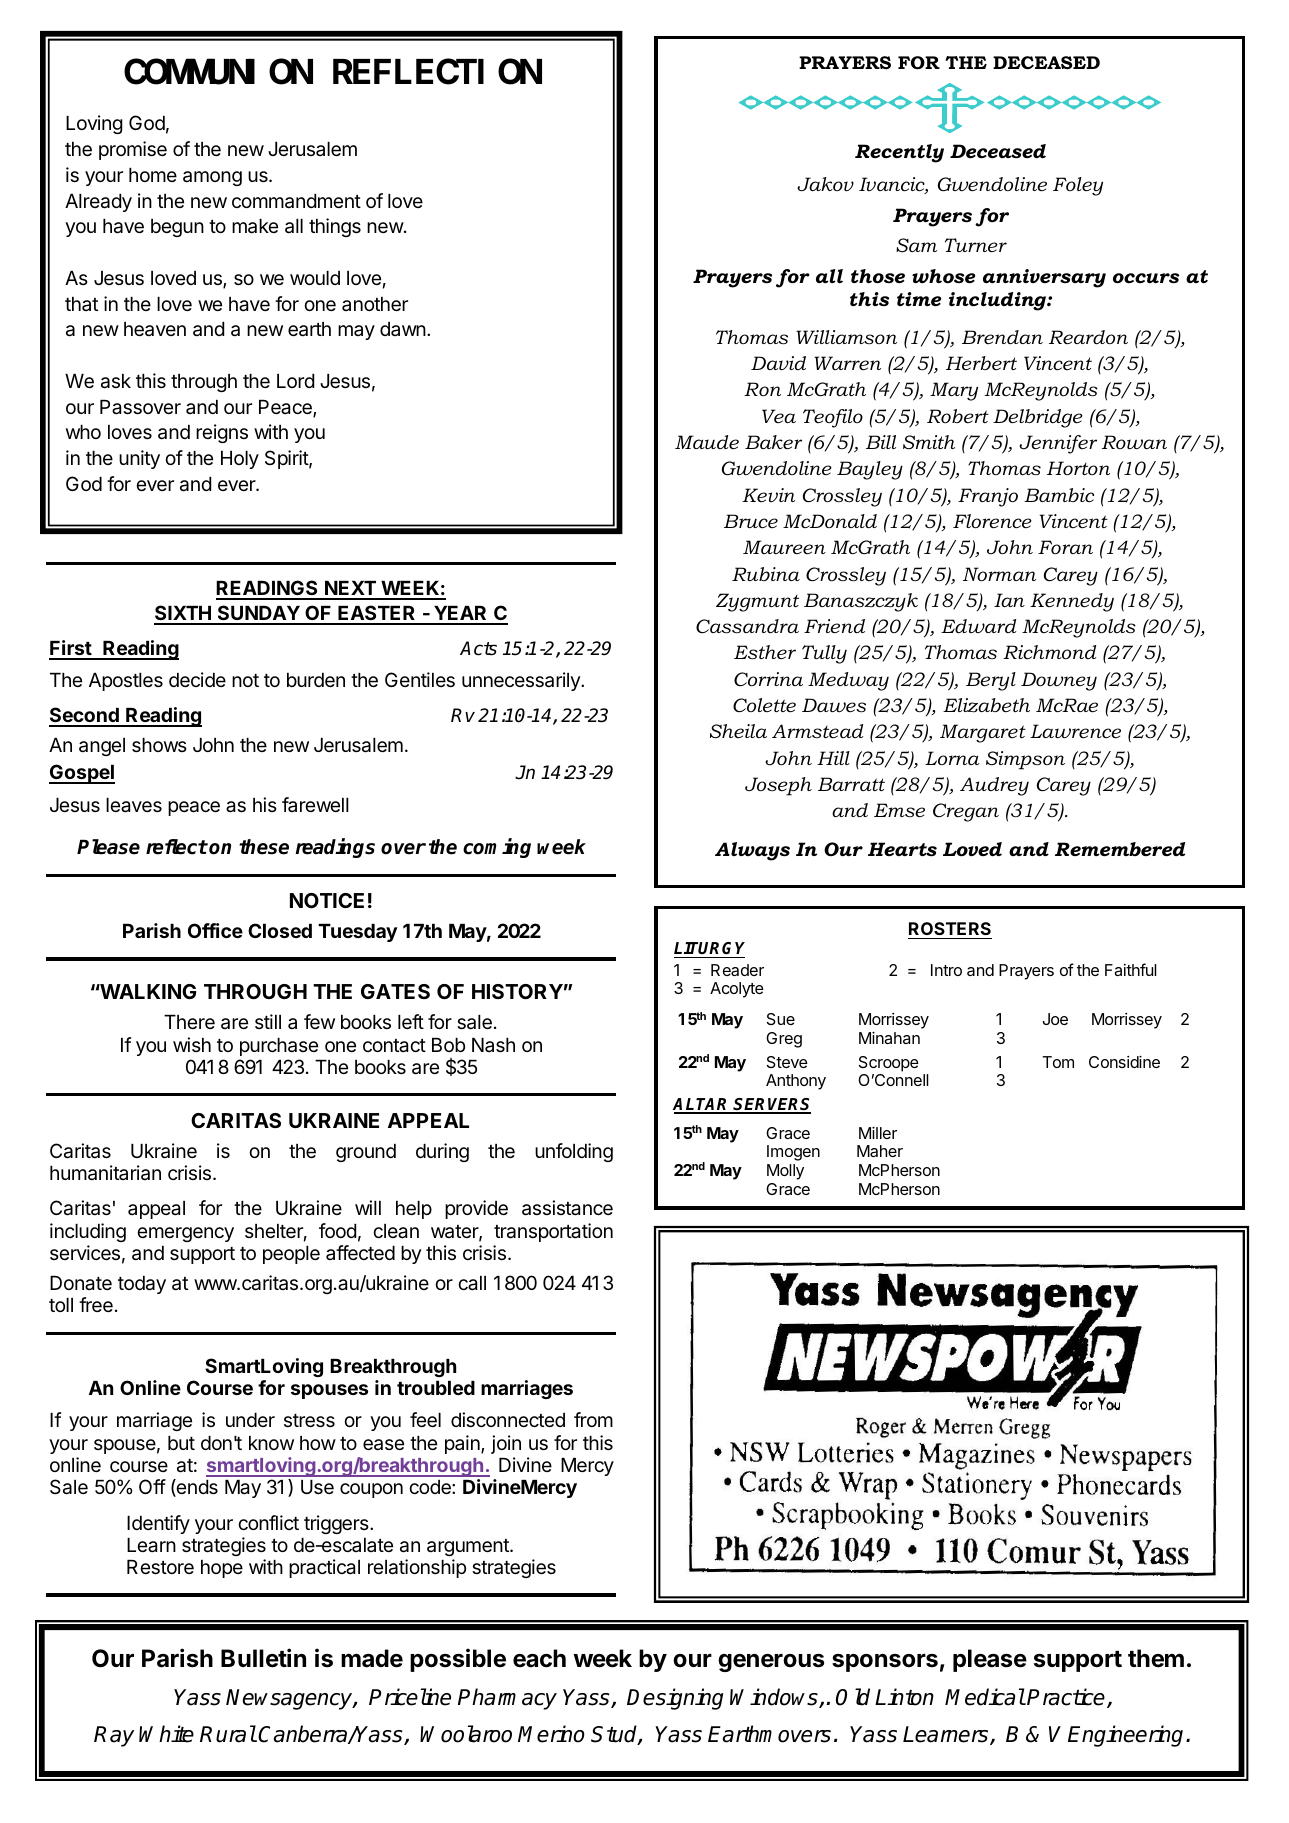  I want to click on Office, so click(215, 930).
